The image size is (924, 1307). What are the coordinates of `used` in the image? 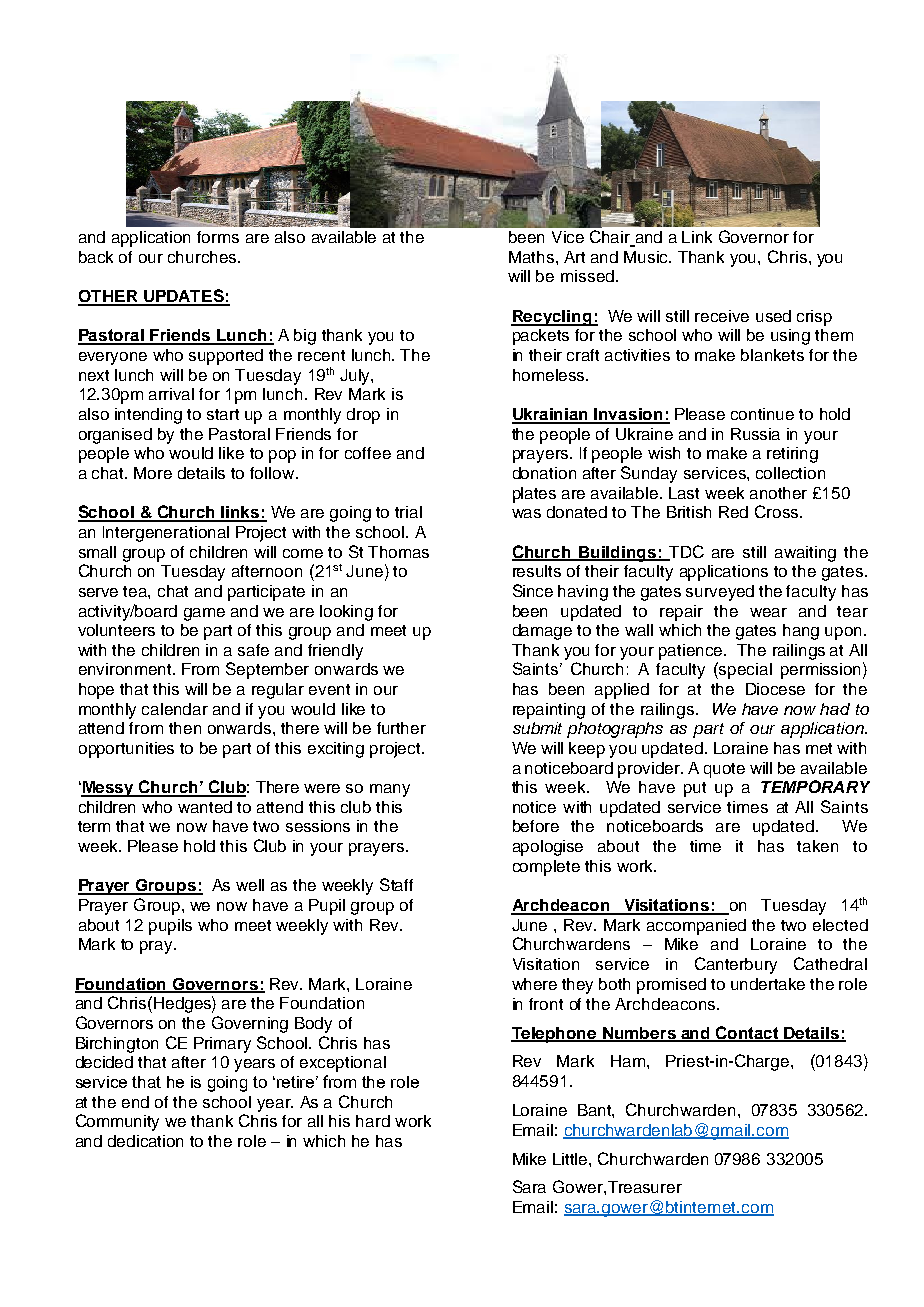 It's located at (773, 316).
